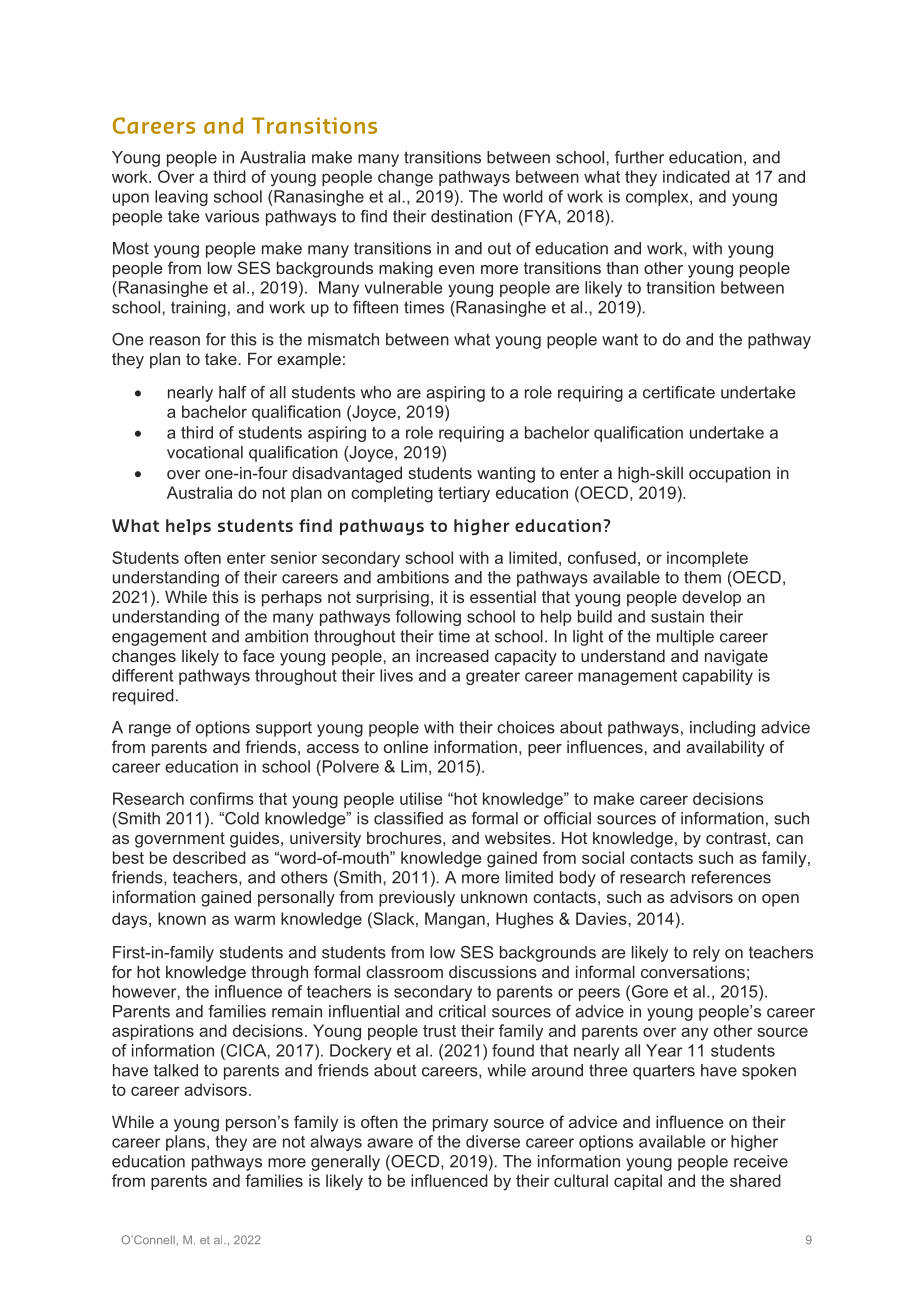 This page has height=1308, width=924. What do you see at coordinates (176, 1070) in the page?
I see `talked` at bounding box center [176, 1070].
